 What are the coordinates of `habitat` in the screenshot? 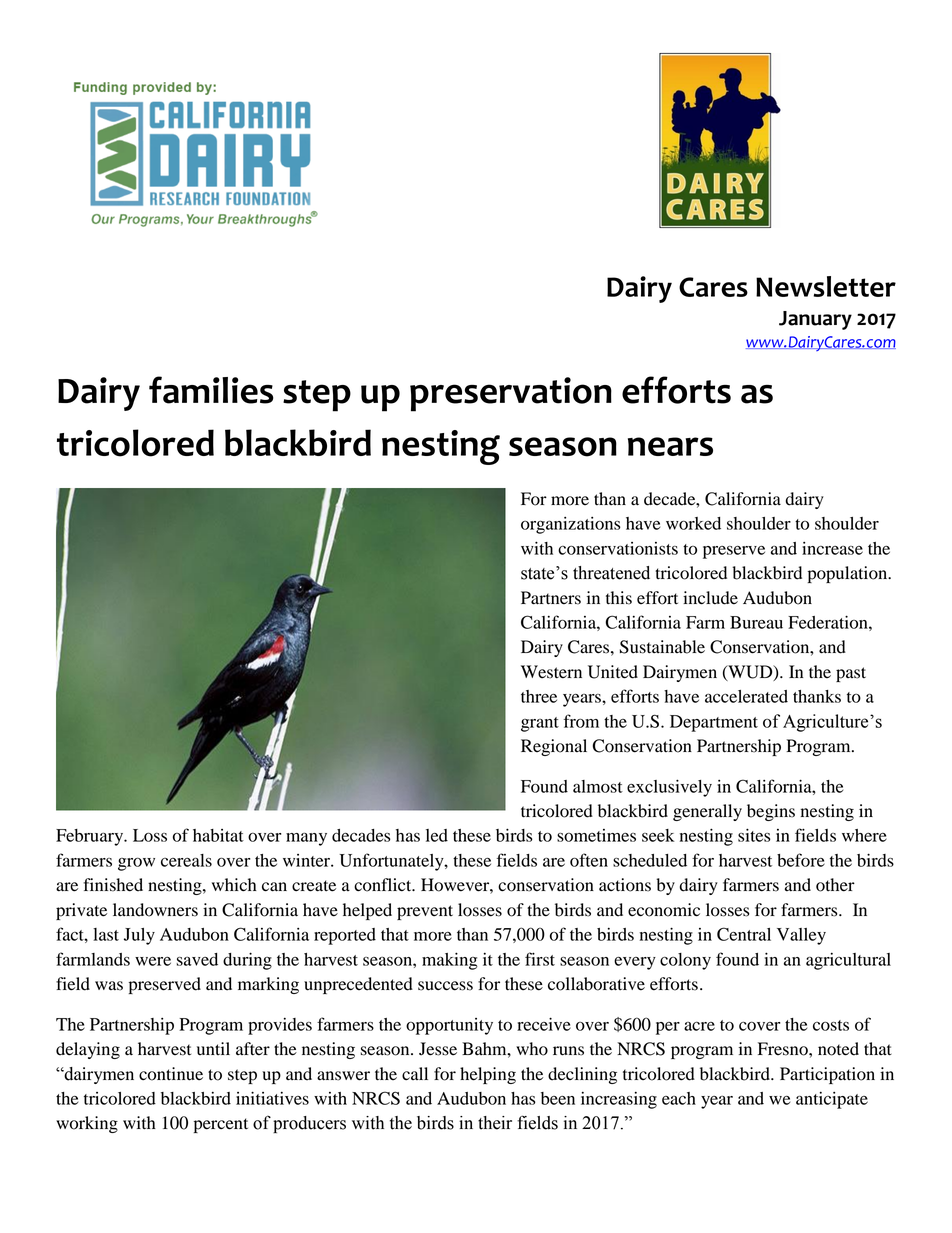 It's located at (218, 835).
